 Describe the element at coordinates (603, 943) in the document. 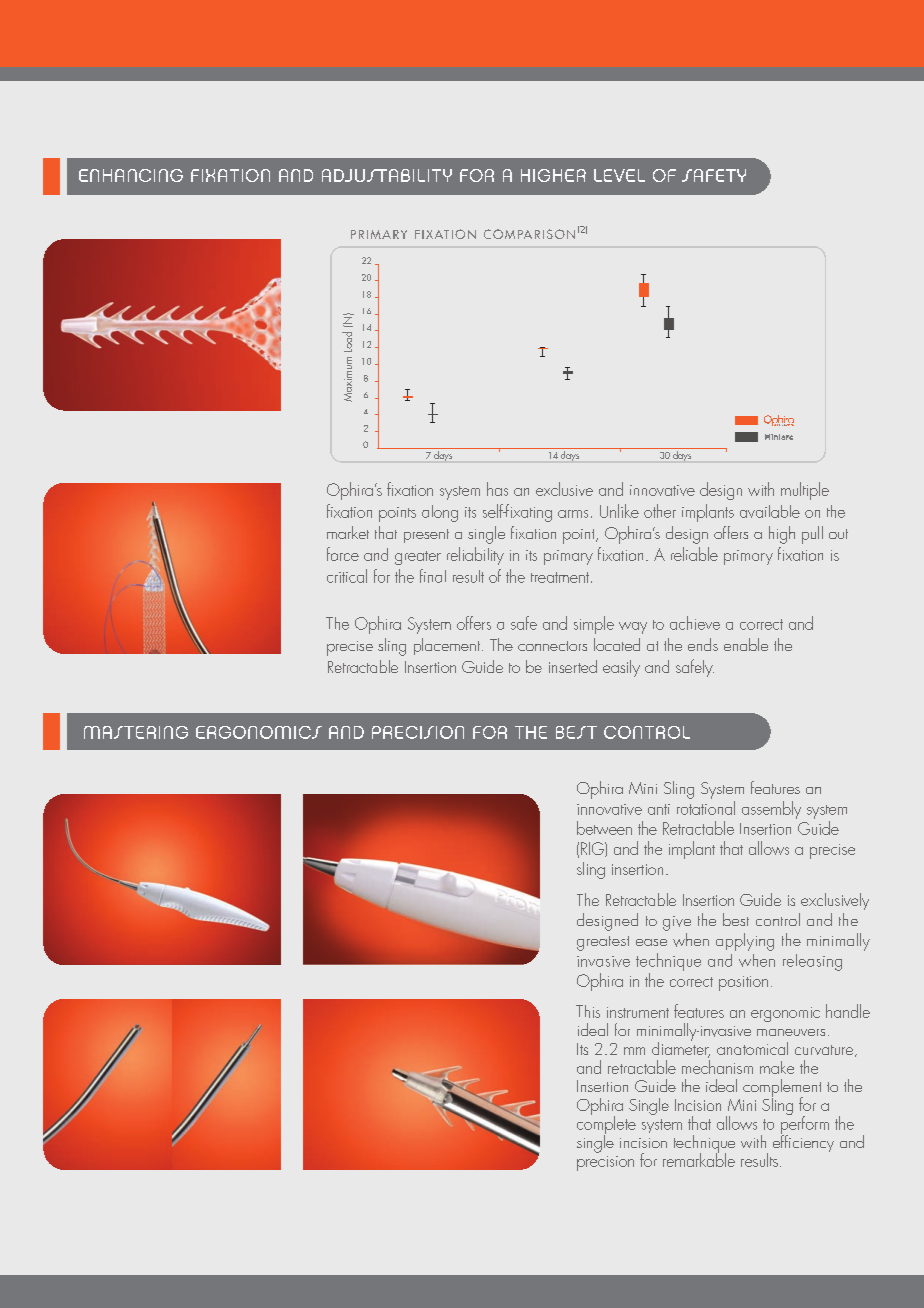

I see `greatest` at that location.
